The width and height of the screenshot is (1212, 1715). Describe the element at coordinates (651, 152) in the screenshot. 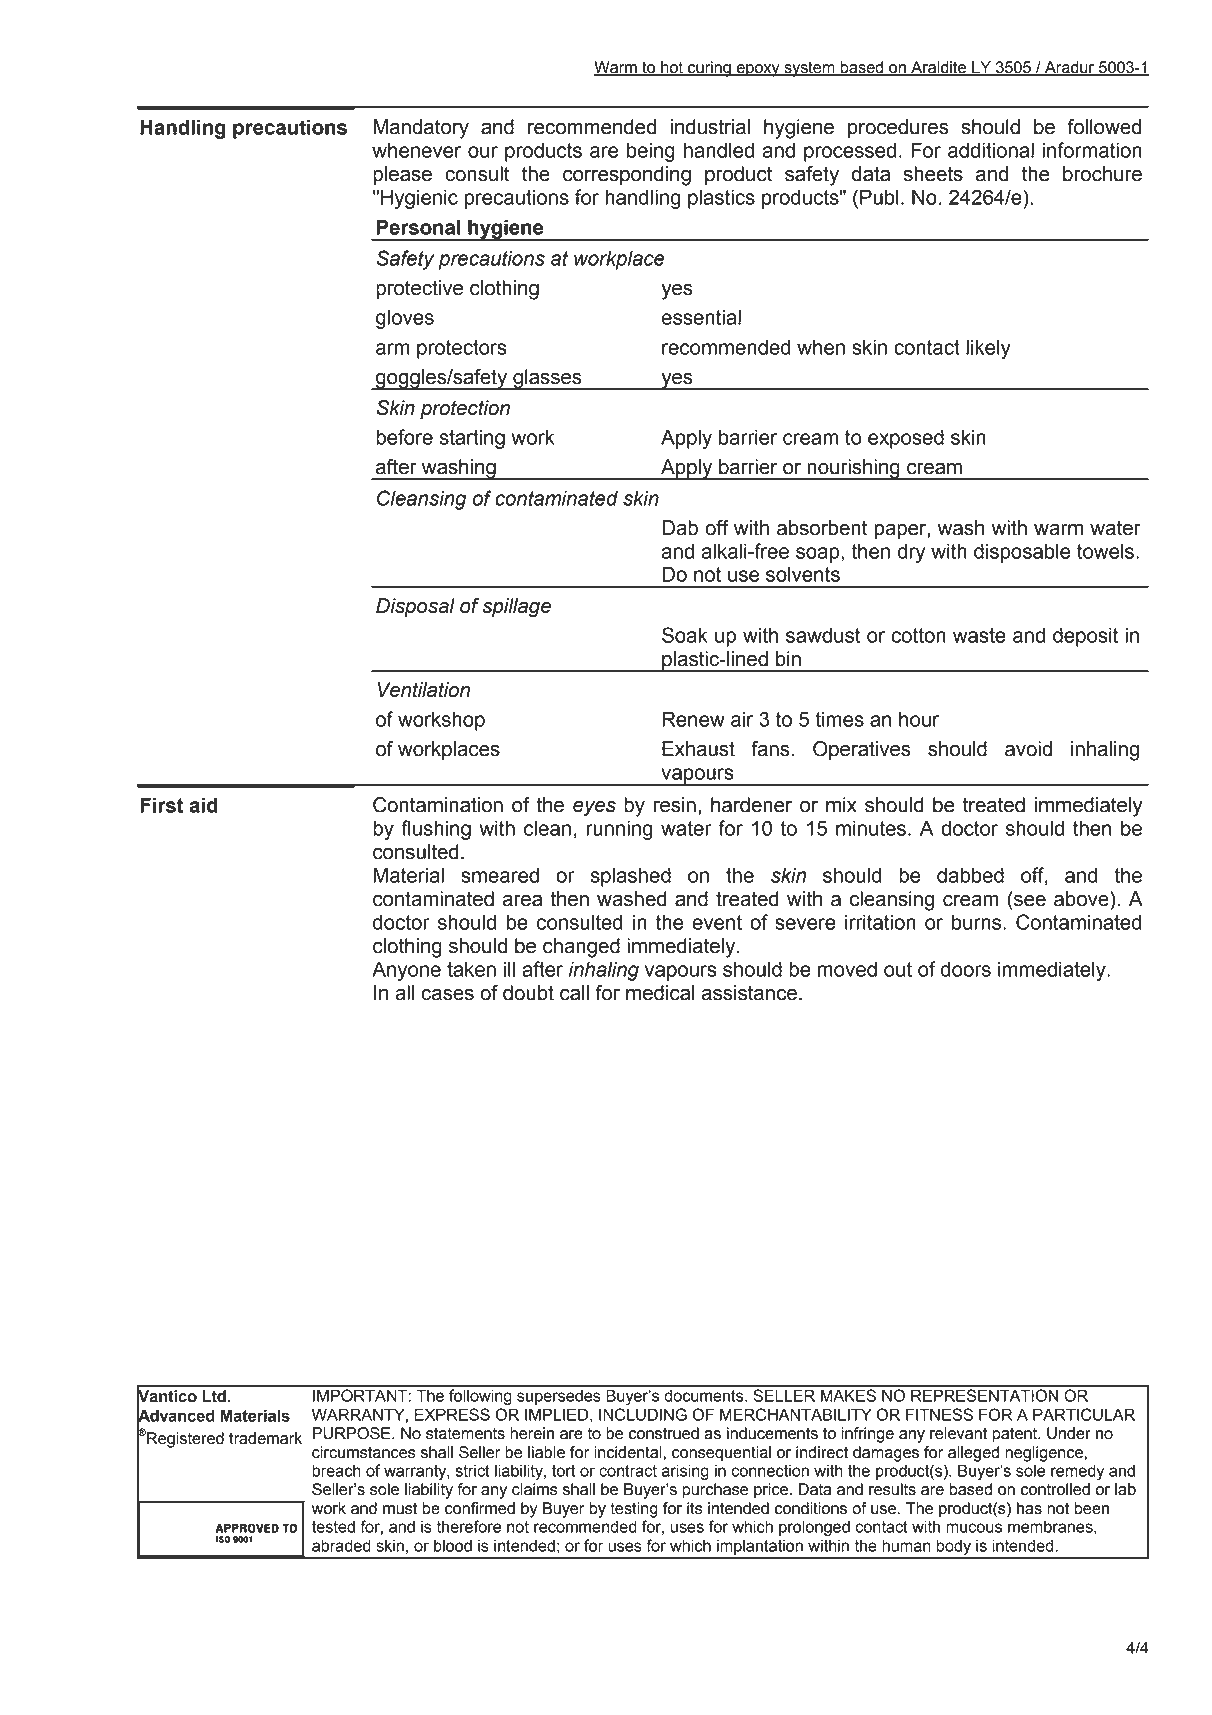

I see `being` at that location.
